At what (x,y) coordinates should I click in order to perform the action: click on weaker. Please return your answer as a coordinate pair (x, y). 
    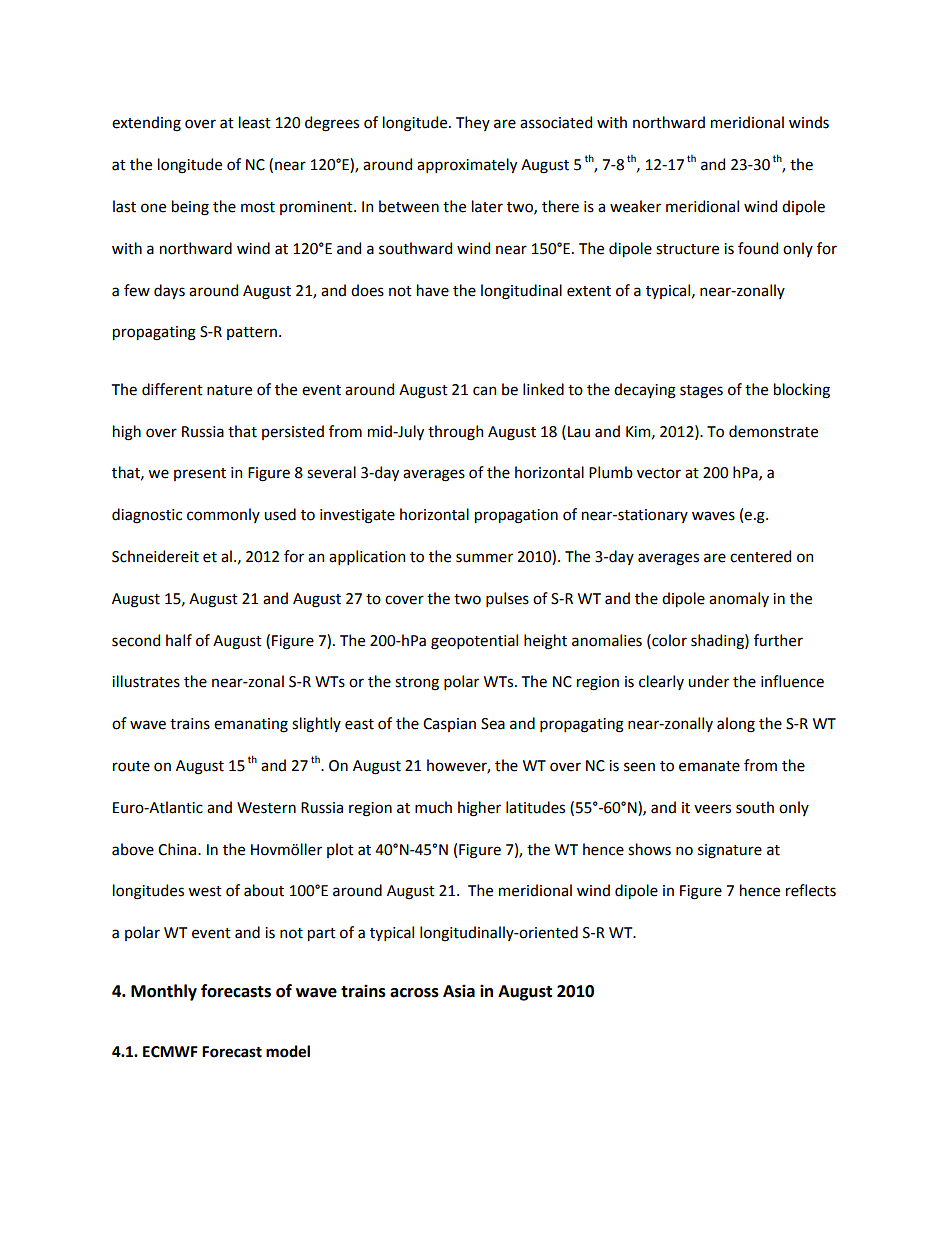
    Looking at the image, I should click on (635, 206).
